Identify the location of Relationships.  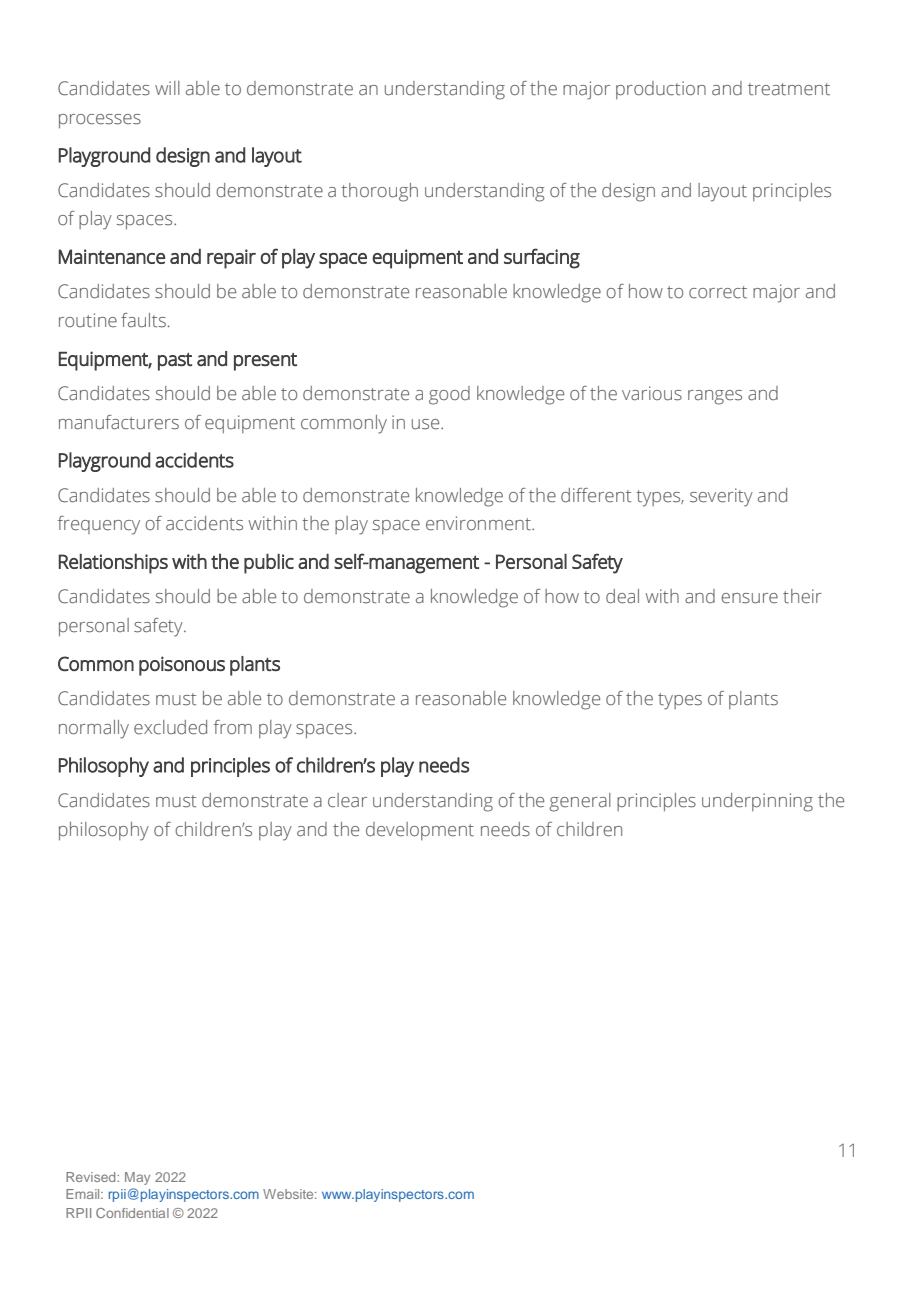
(113, 564).
